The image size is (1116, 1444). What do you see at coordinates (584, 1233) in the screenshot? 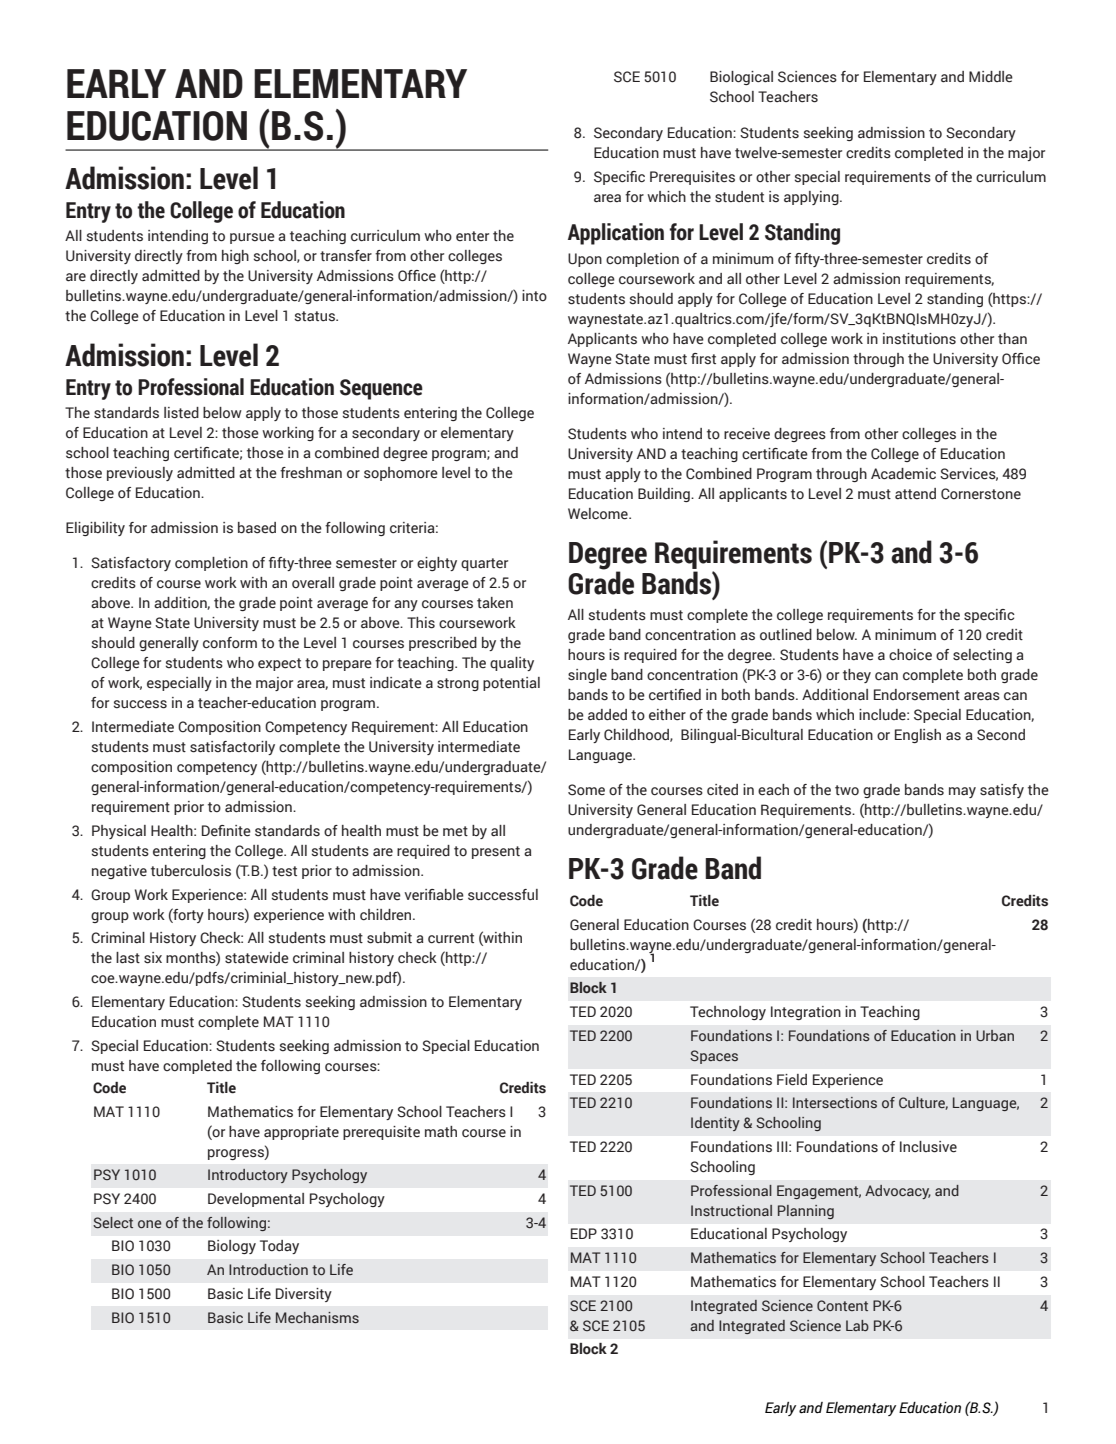
I see `EDP` at bounding box center [584, 1233].
